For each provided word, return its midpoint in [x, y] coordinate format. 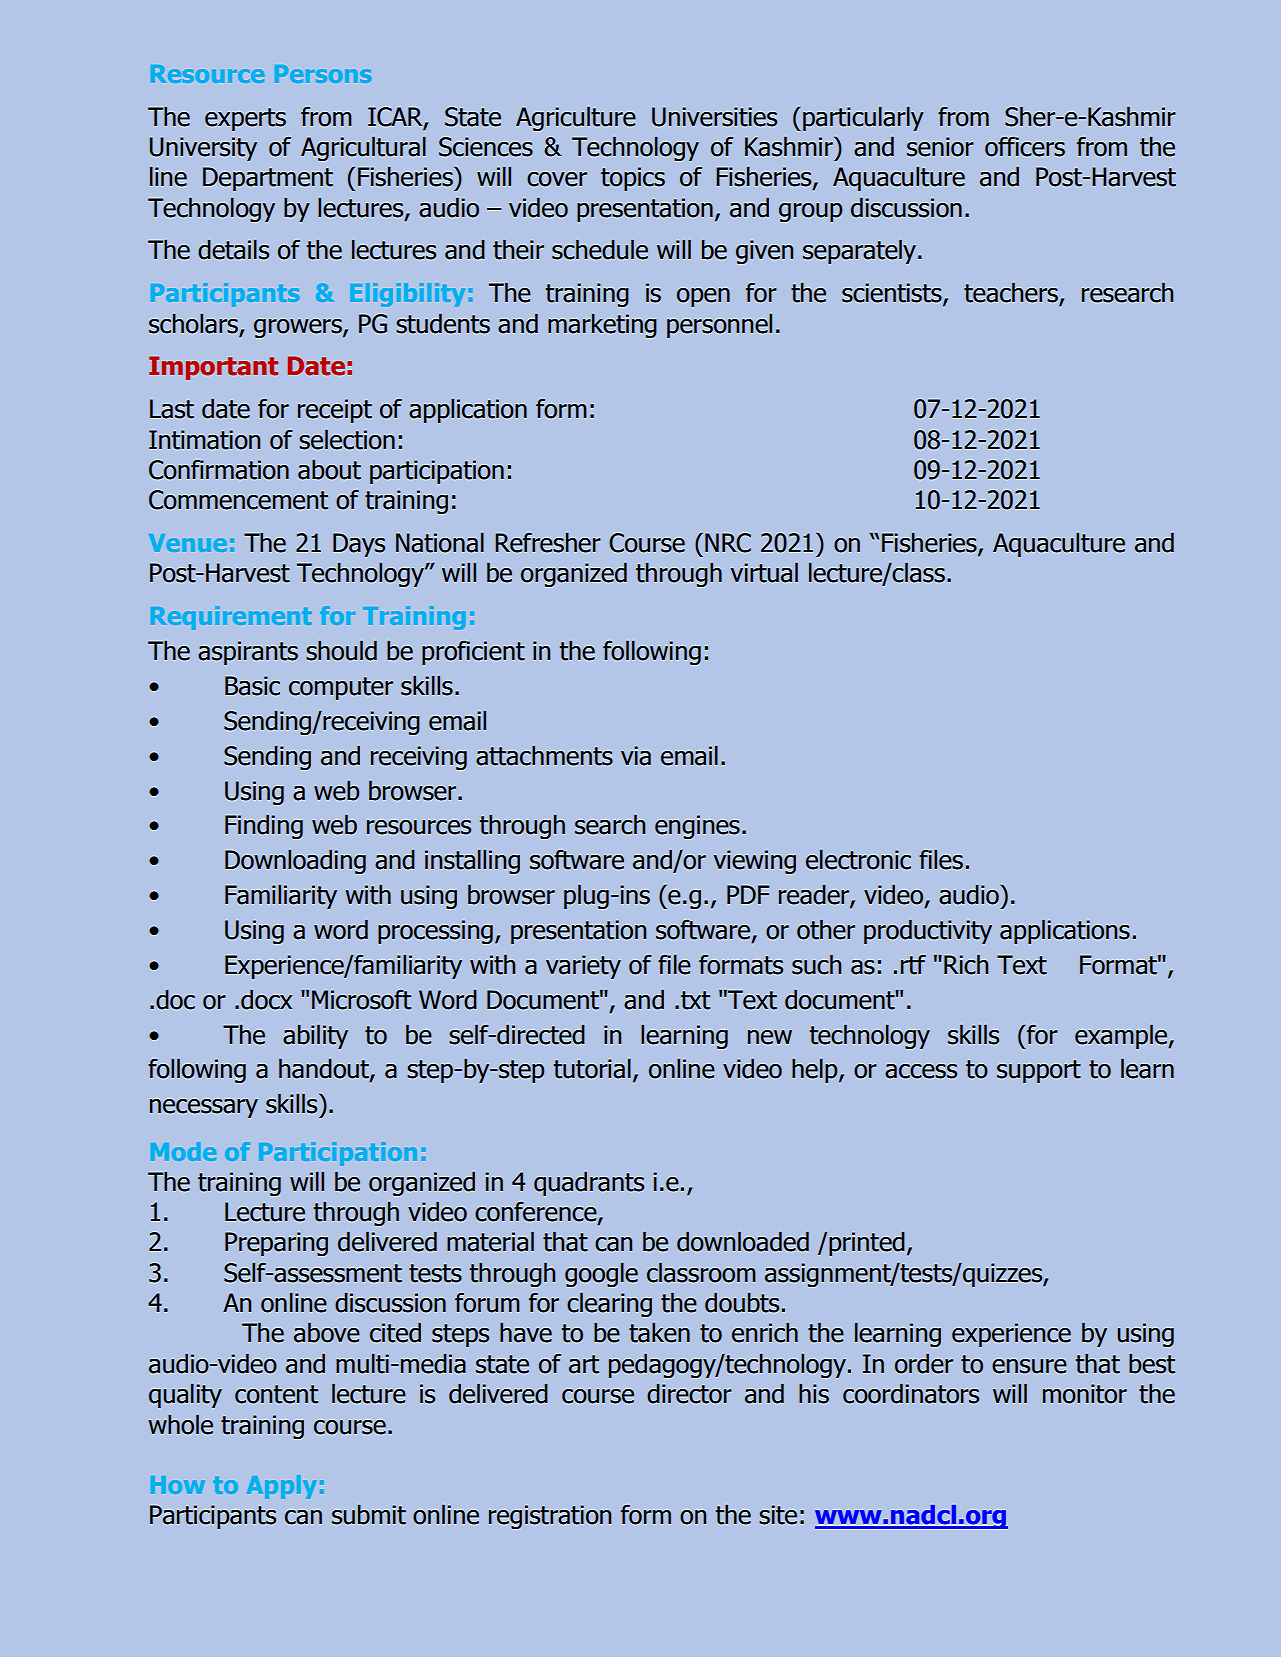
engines [697, 827]
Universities [714, 117]
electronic [858, 859]
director [689, 1393]
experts [245, 119]
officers [1025, 147]
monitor [1085, 1394]
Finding [264, 826]
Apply [281, 1487]
